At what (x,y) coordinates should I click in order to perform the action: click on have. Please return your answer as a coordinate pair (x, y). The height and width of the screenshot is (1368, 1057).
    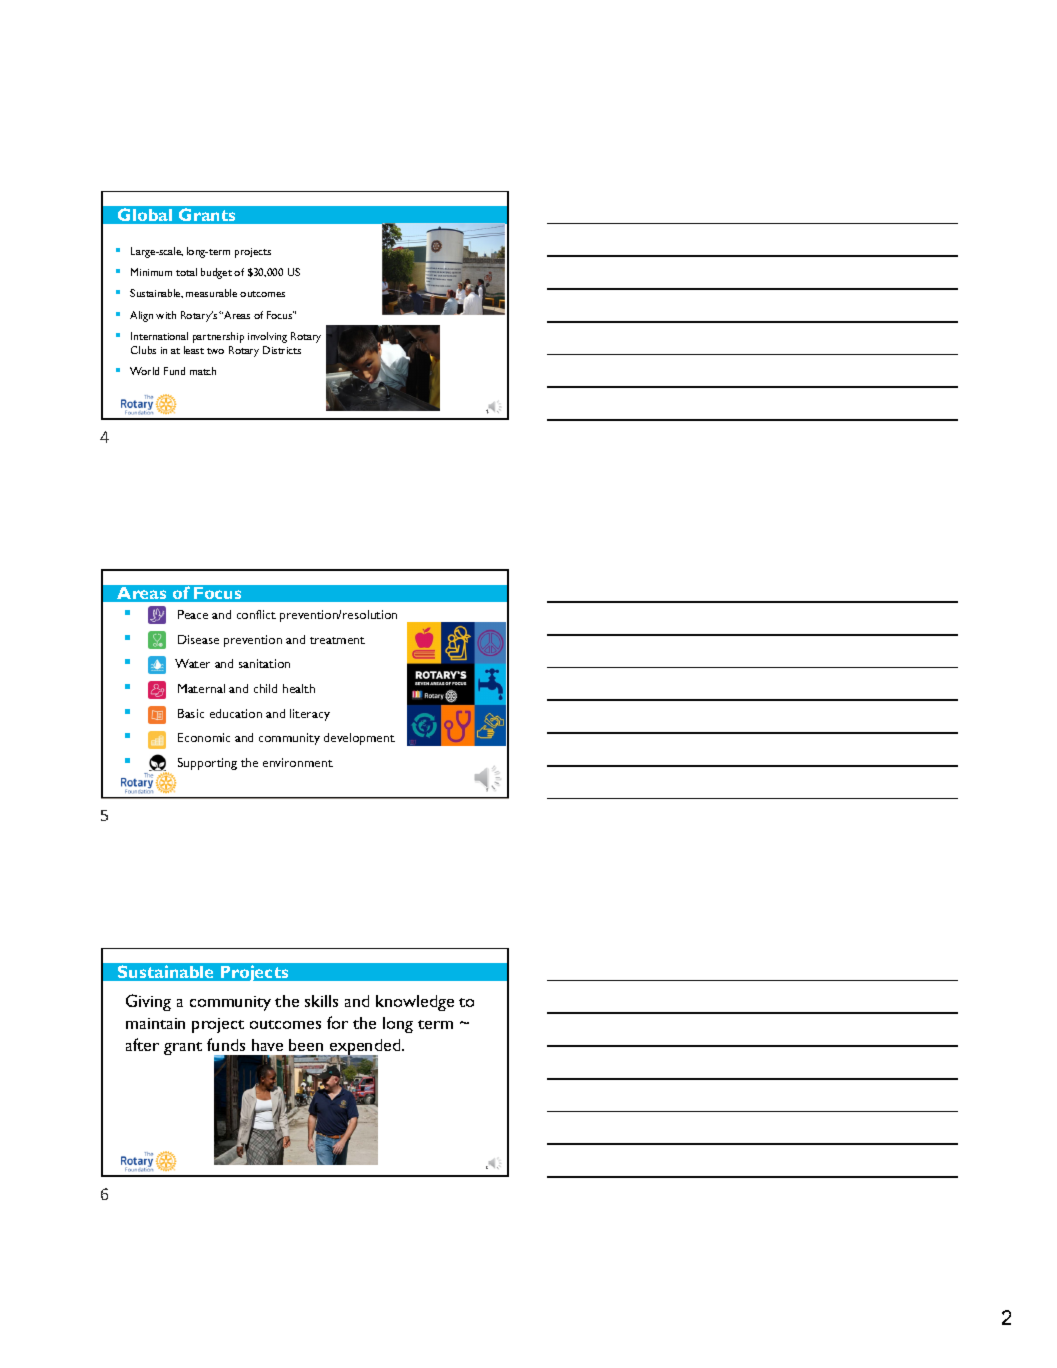
    Looking at the image, I should click on (267, 1045).
